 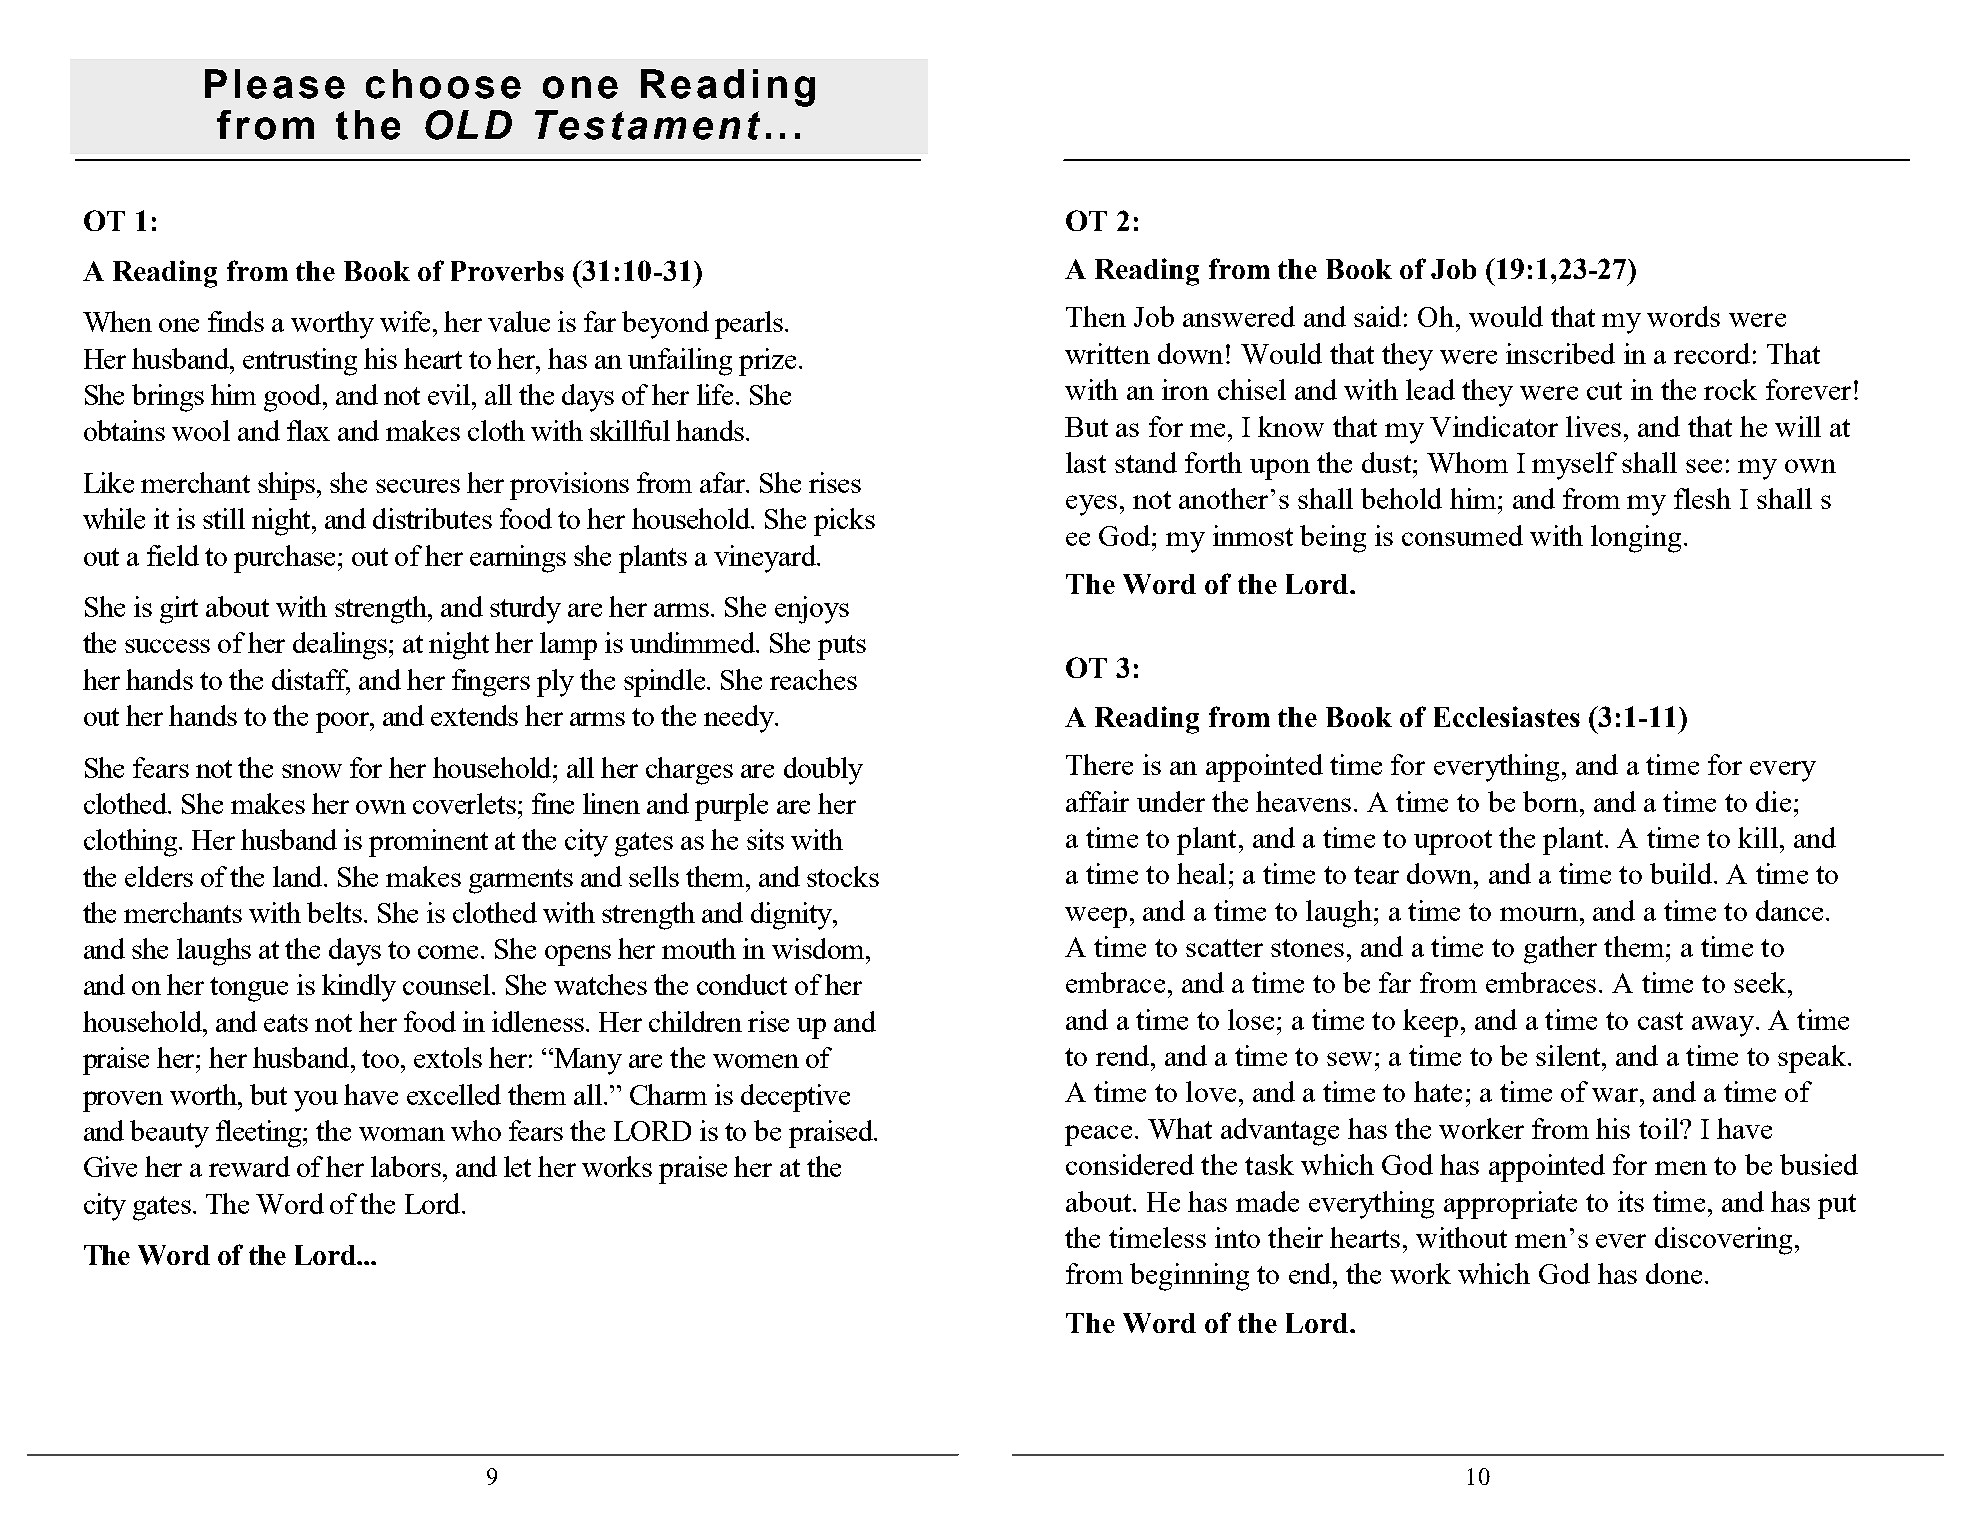 What do you see at coordinates (1377, 316) in the page?
I see `said` at bounding box center [1377, 316].
